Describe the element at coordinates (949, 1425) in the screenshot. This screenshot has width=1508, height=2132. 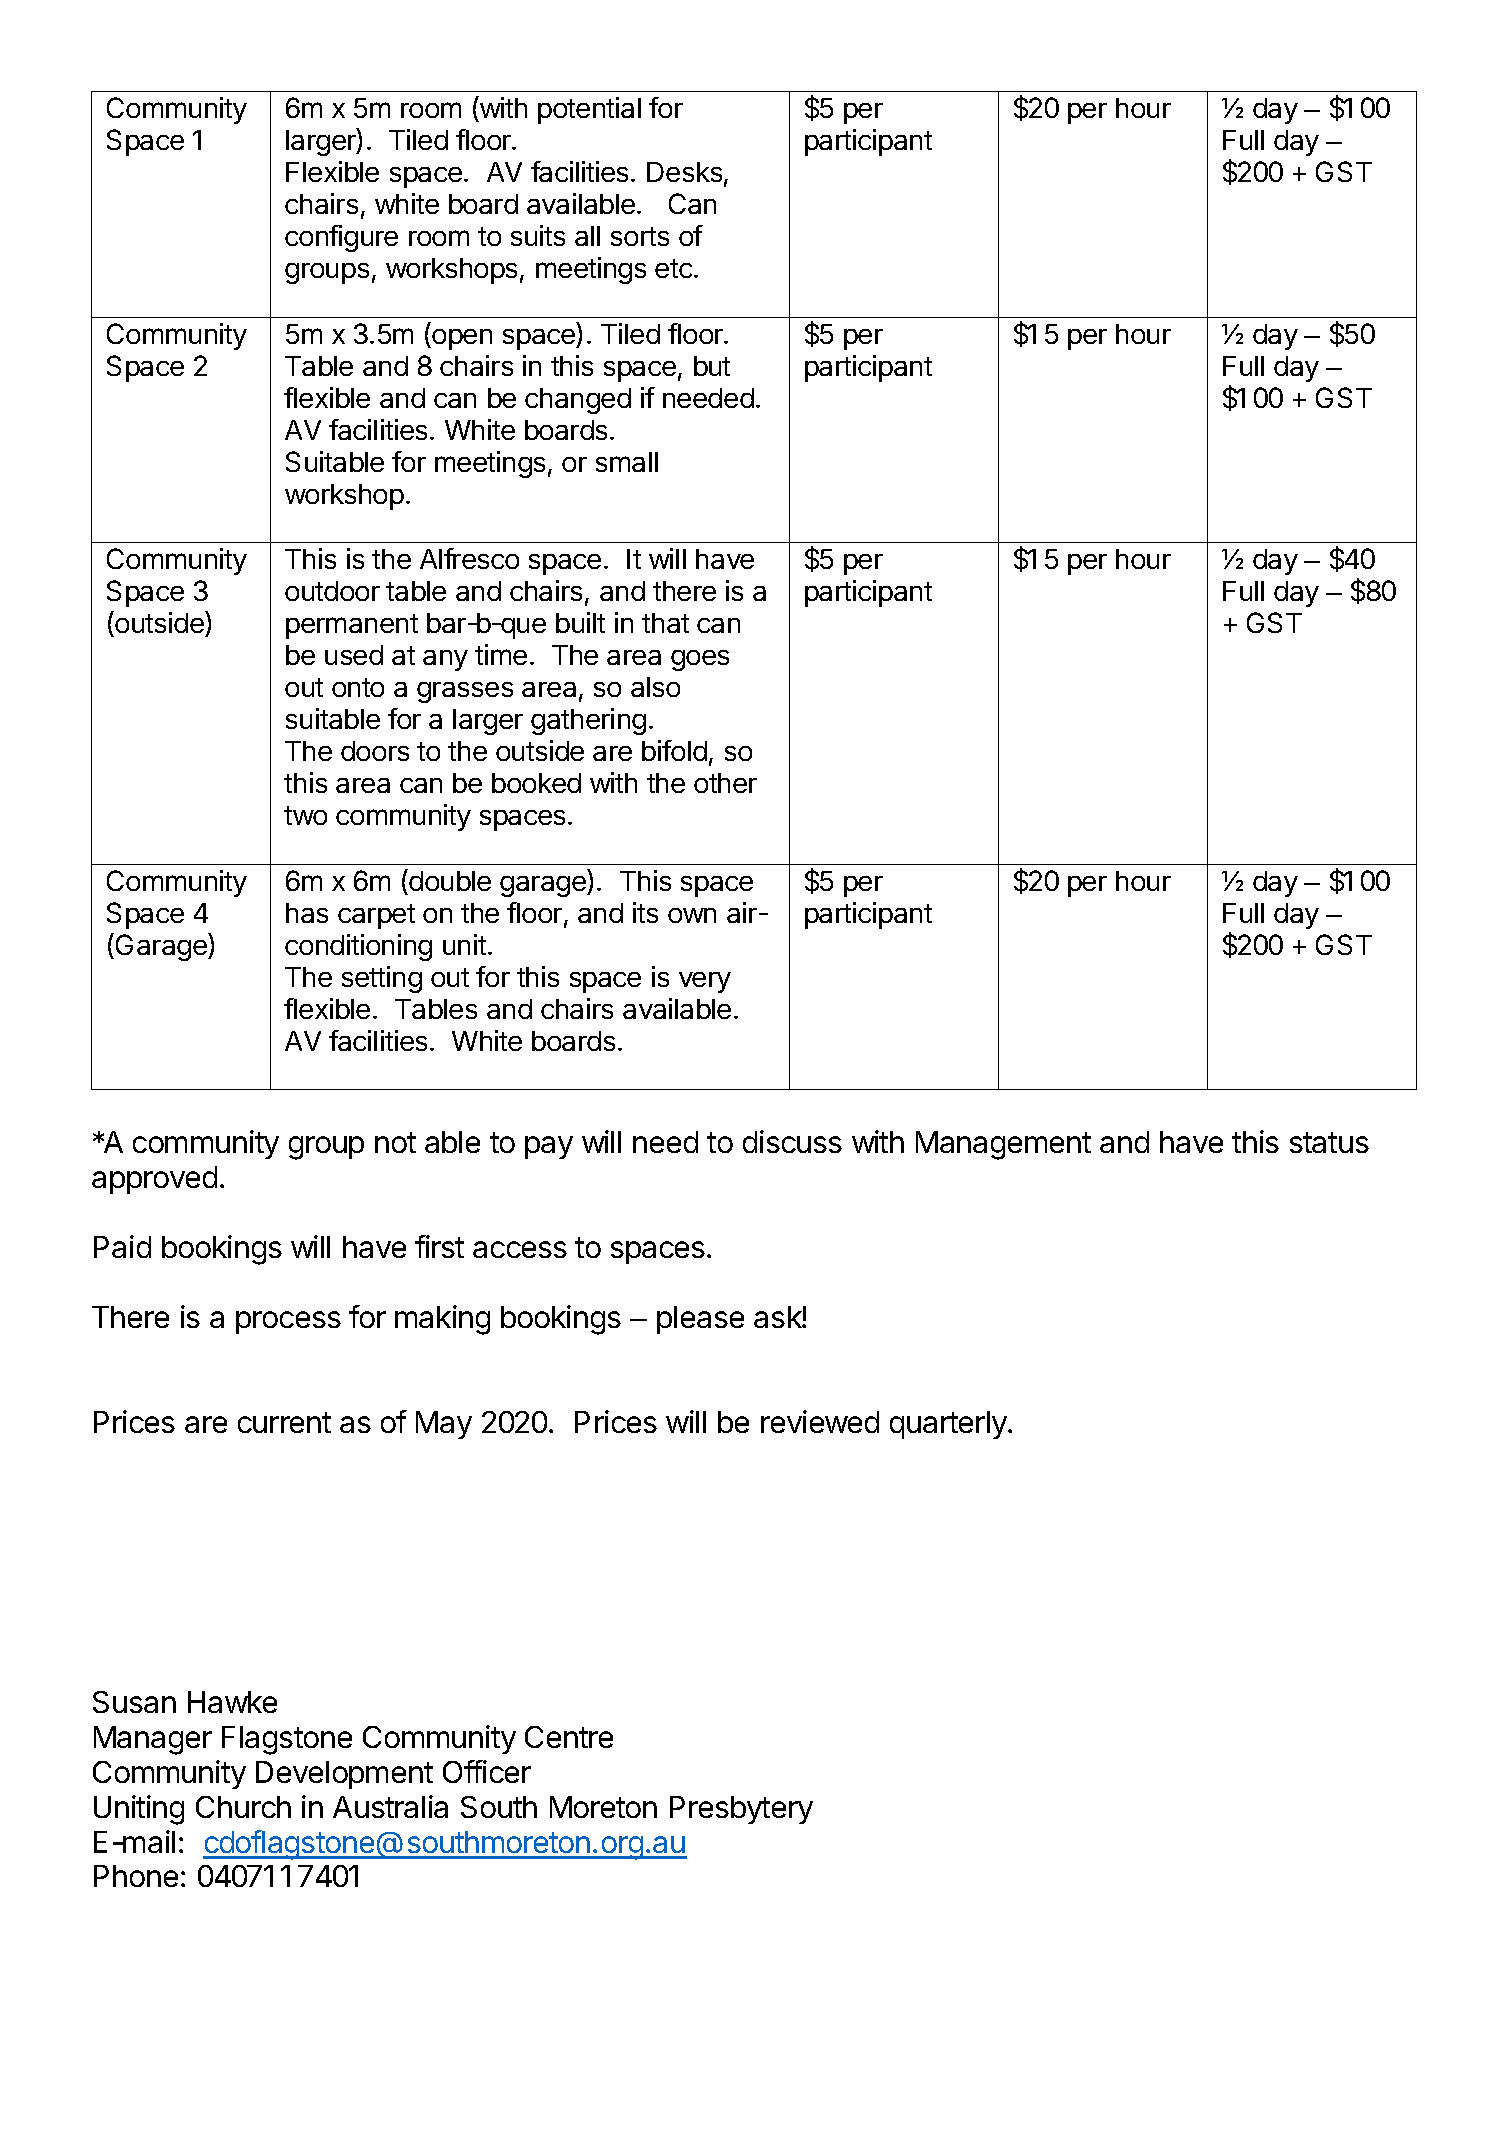
I see `quarterly` at that location.
